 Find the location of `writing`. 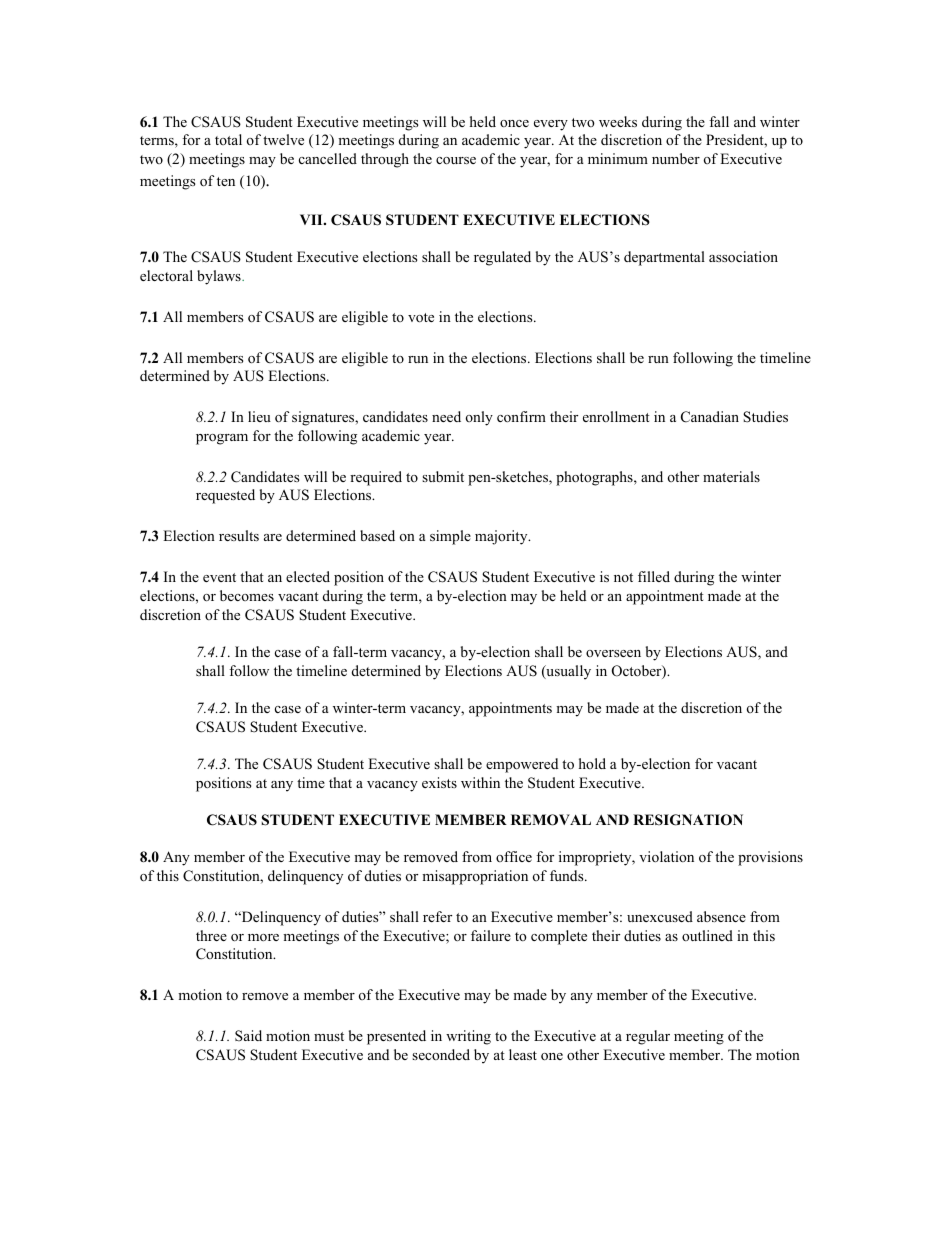

writing is located at coordinates (468, 1037).
